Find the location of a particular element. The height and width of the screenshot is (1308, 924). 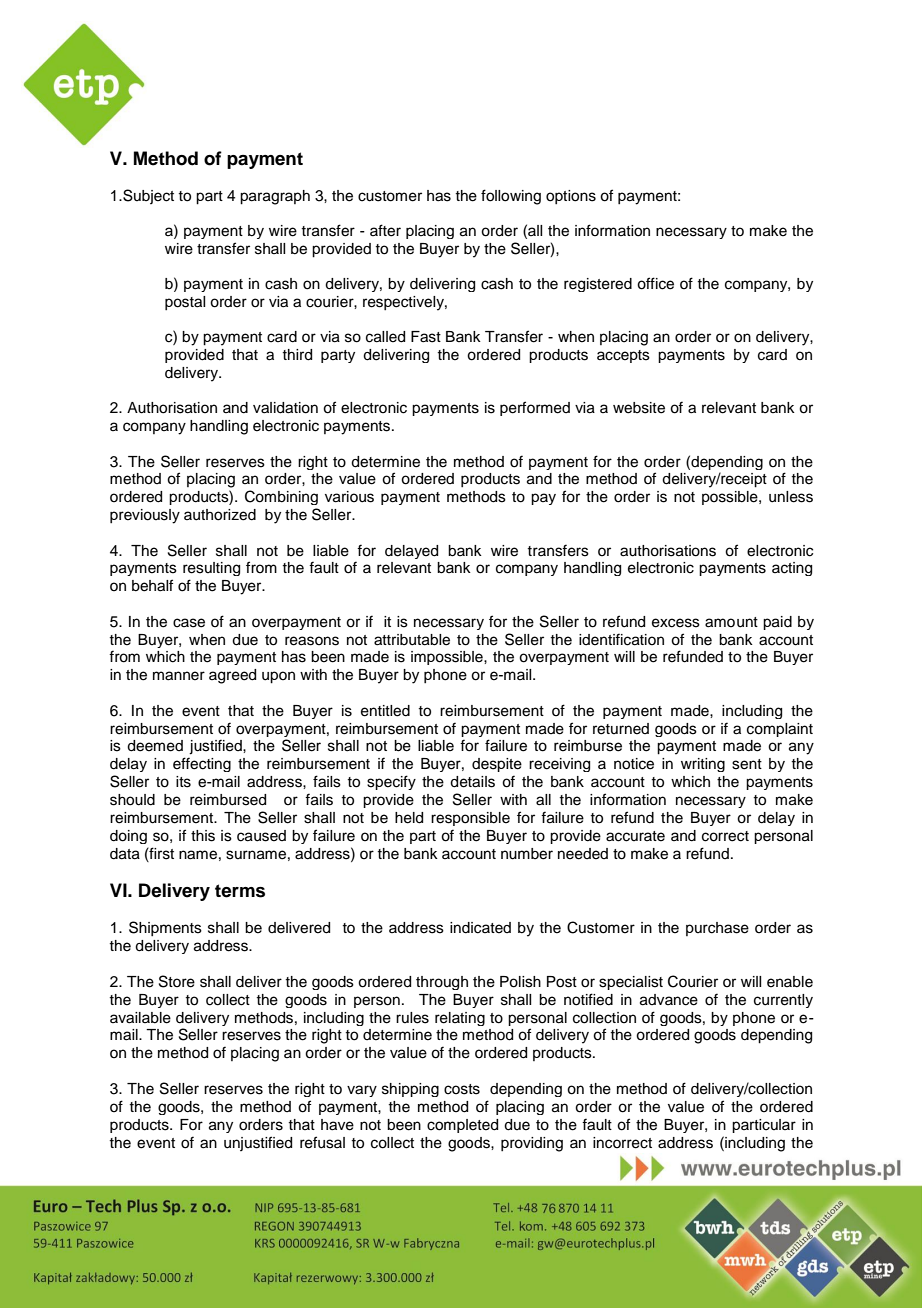

Shipments is located at coordinates (165, 928).
